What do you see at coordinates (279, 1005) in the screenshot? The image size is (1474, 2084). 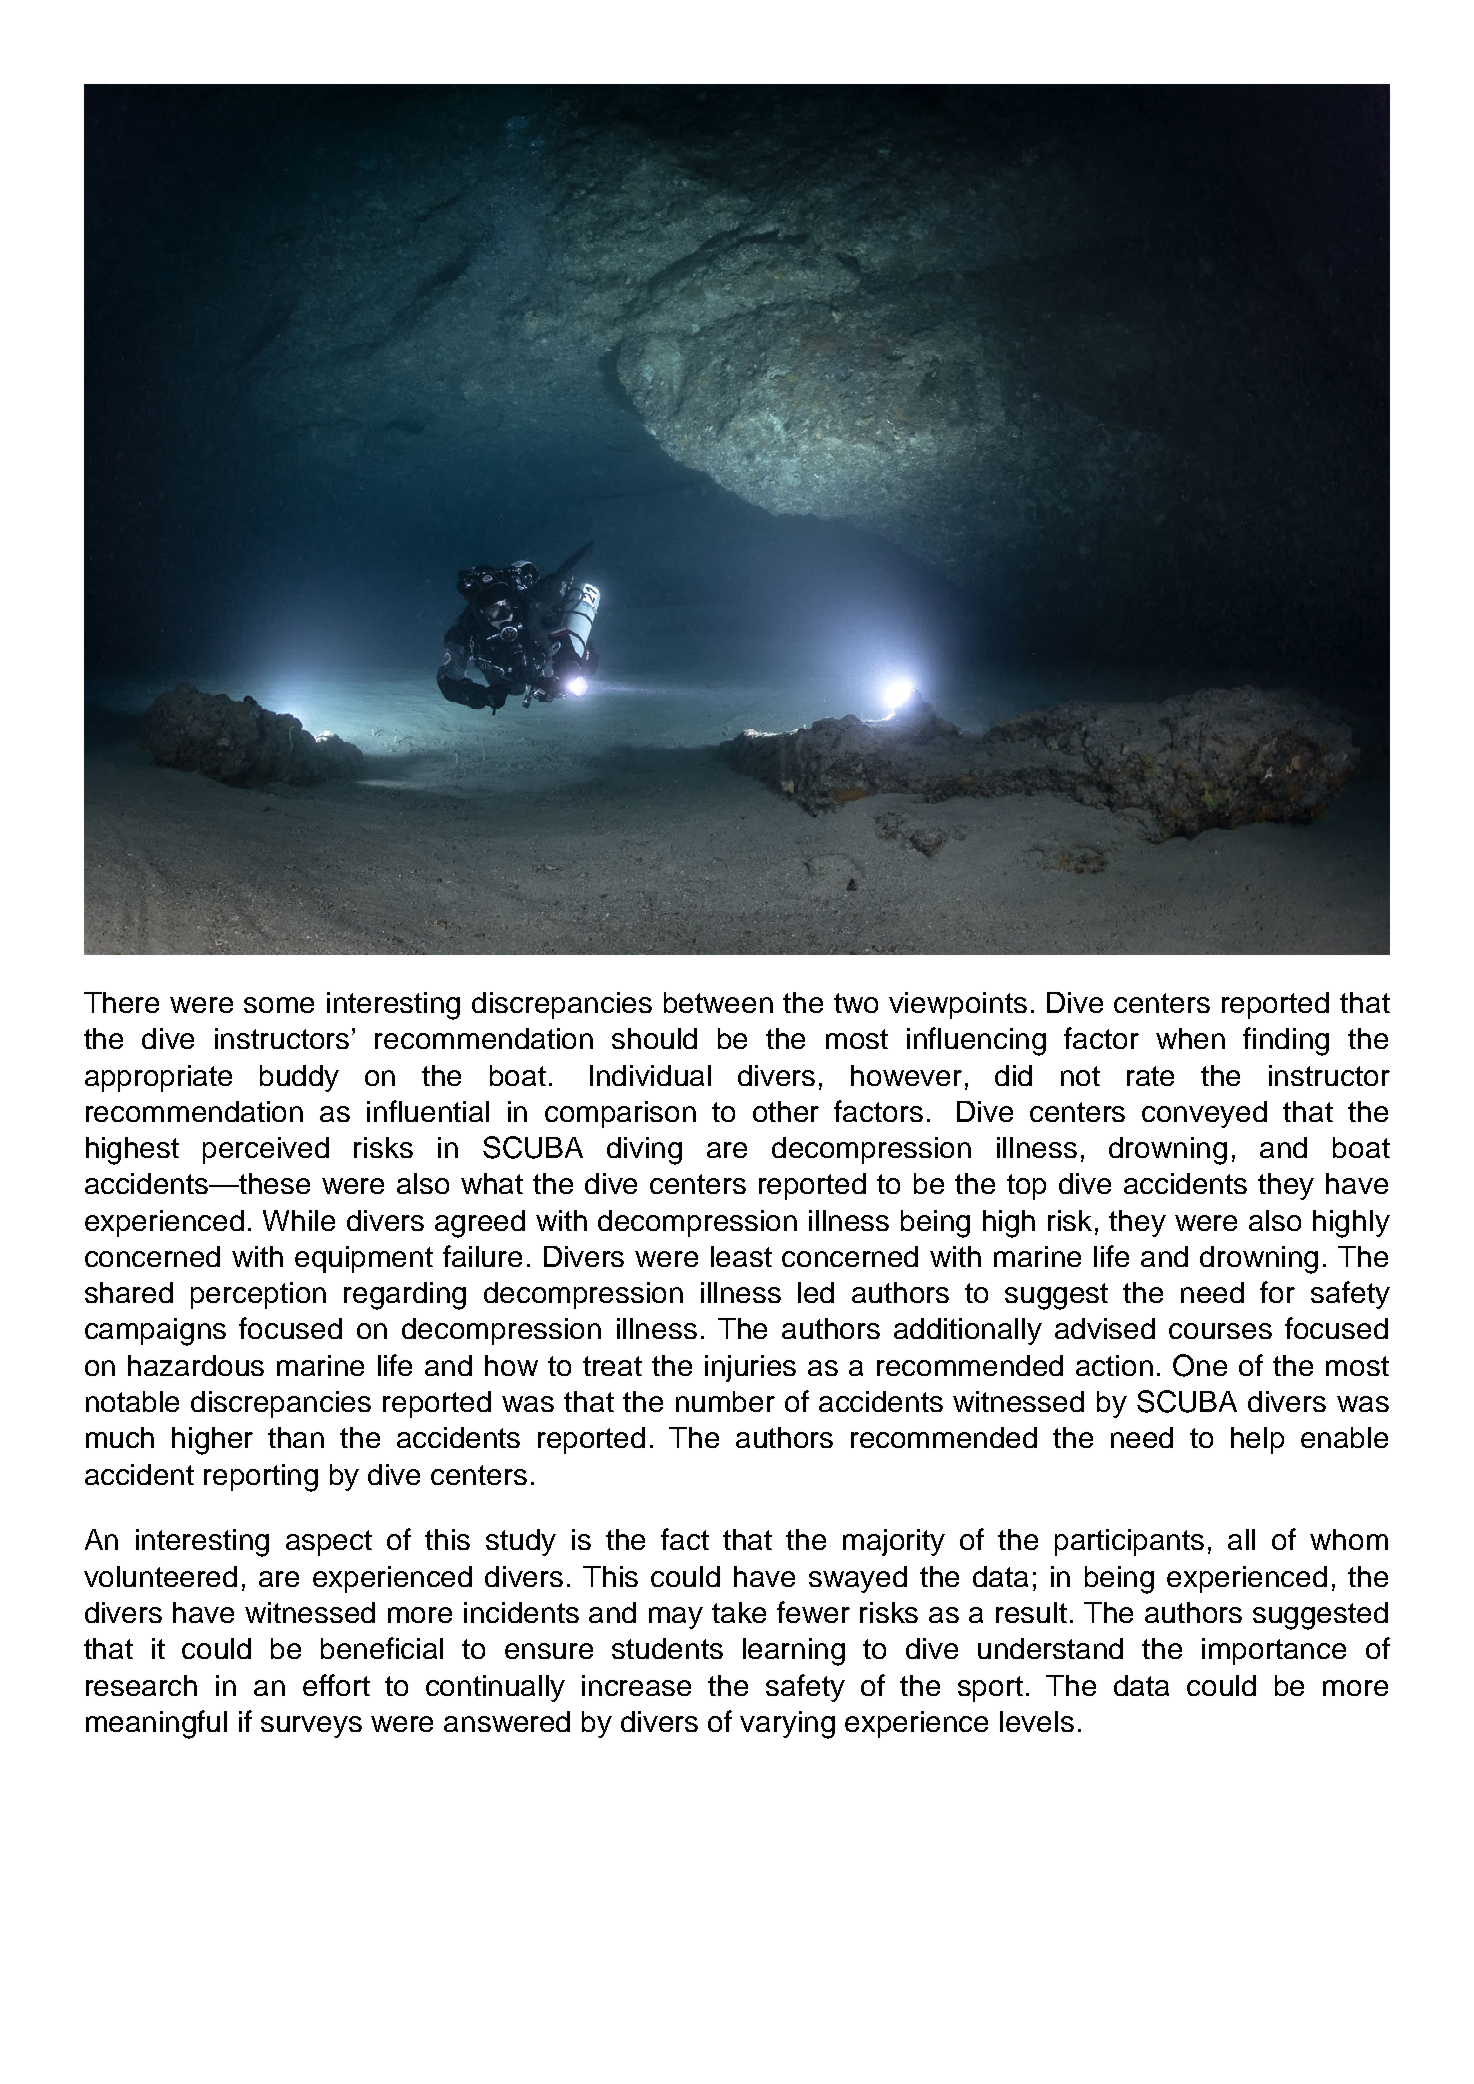 I see `some` at bounding box center [279, 1005].
